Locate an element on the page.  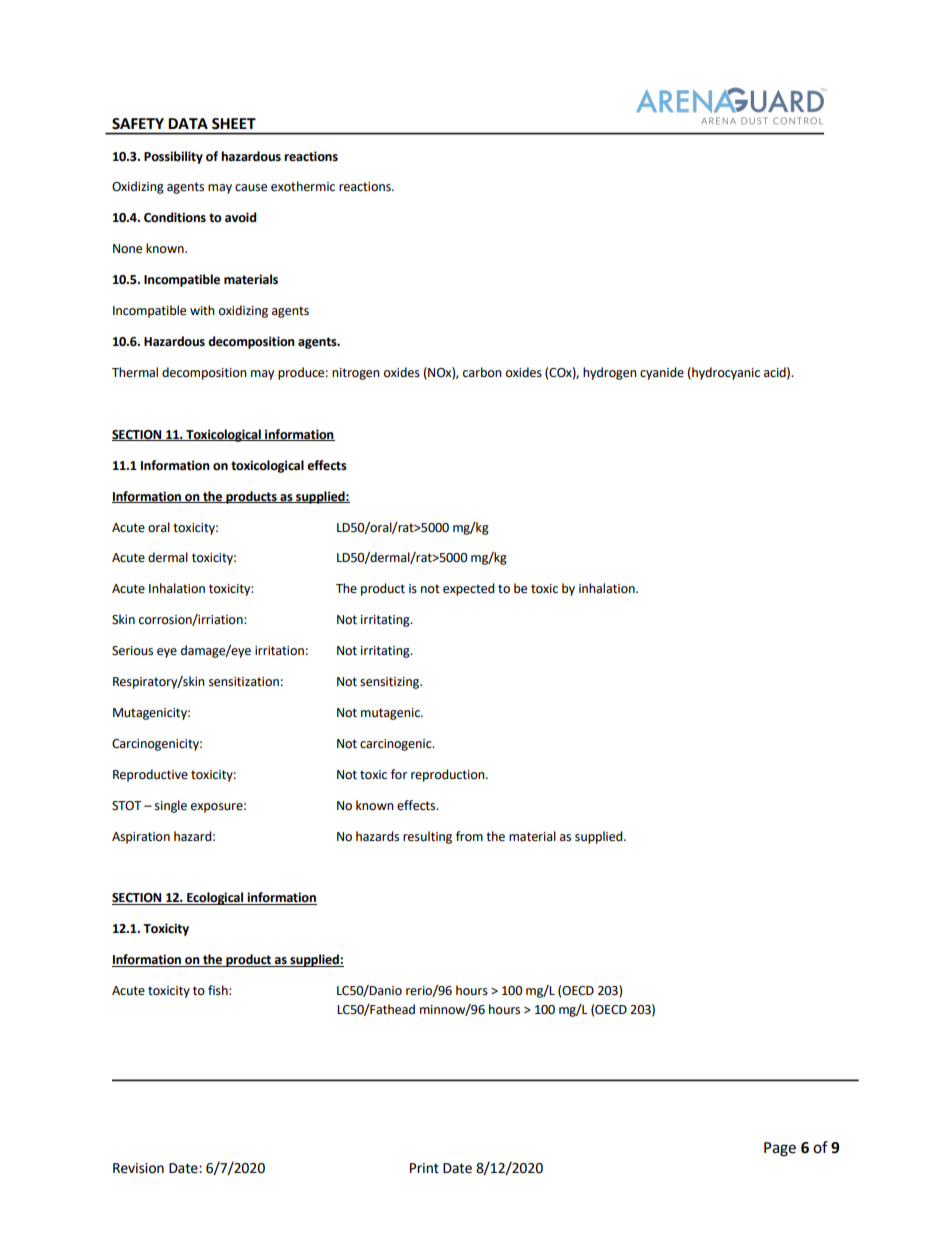
resulting is located at coordinates (427, 837).
